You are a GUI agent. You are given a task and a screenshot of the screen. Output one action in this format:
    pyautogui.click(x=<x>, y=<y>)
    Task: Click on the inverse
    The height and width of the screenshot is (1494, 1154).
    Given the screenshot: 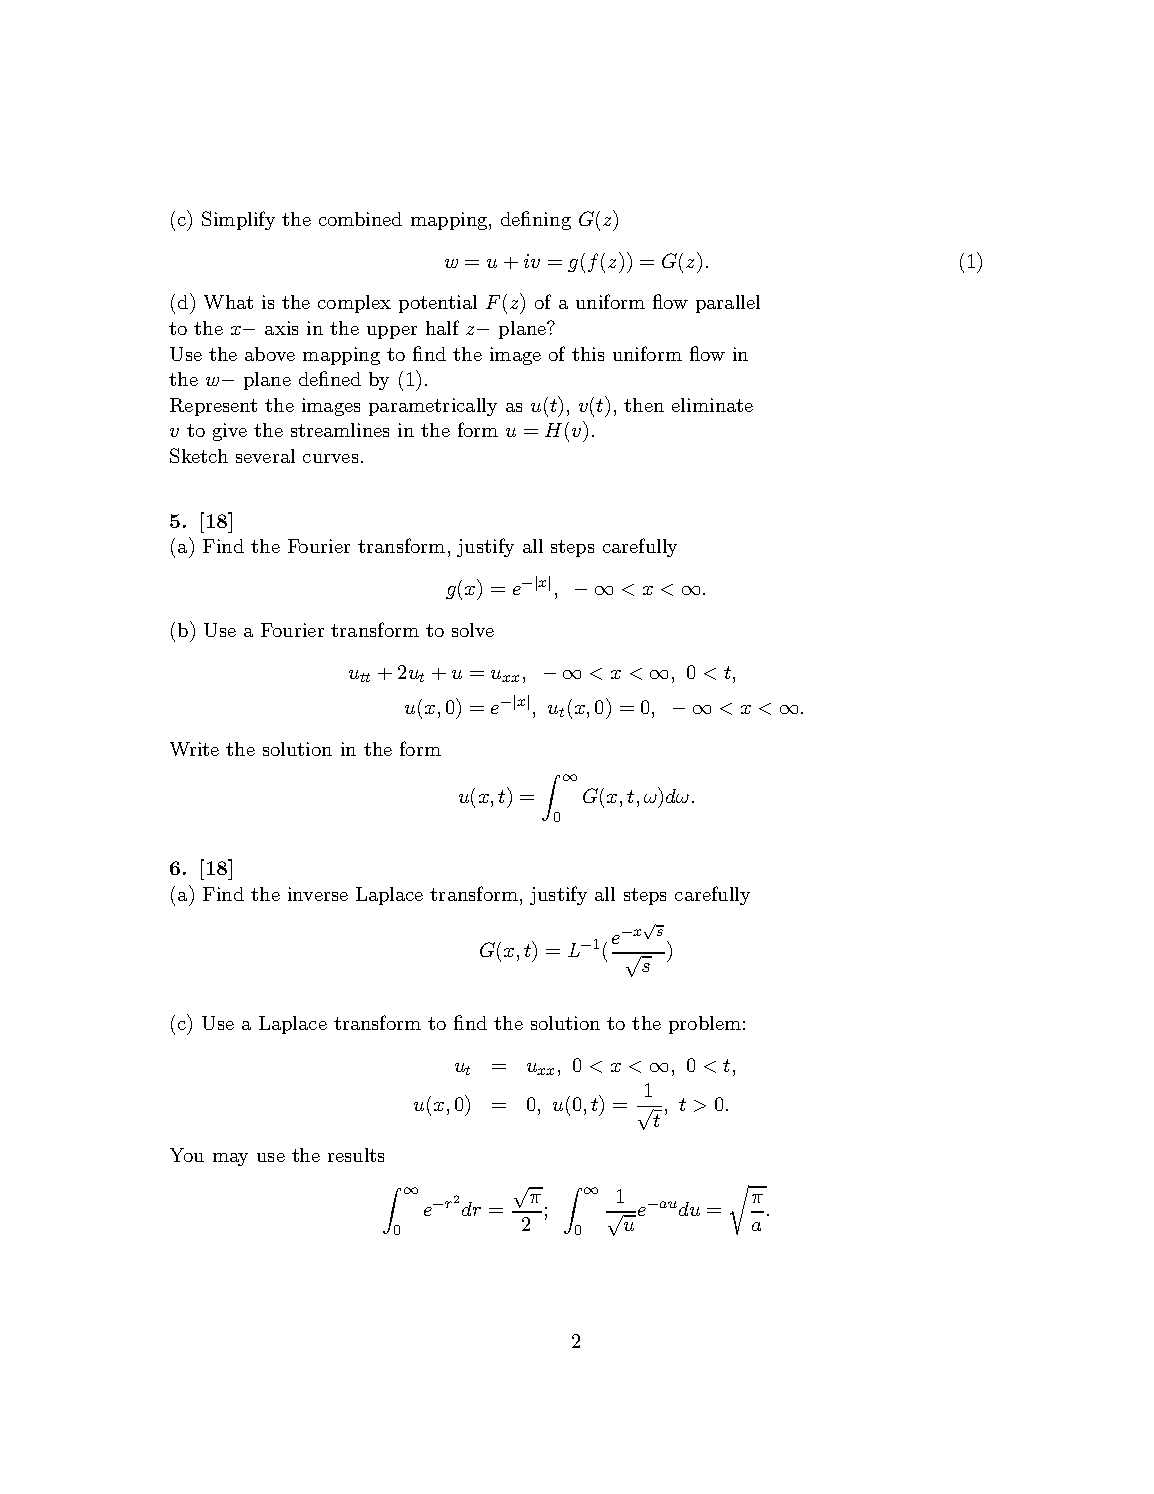 What is the action you would take?
    pyautogui.click(x=318, y=894)
